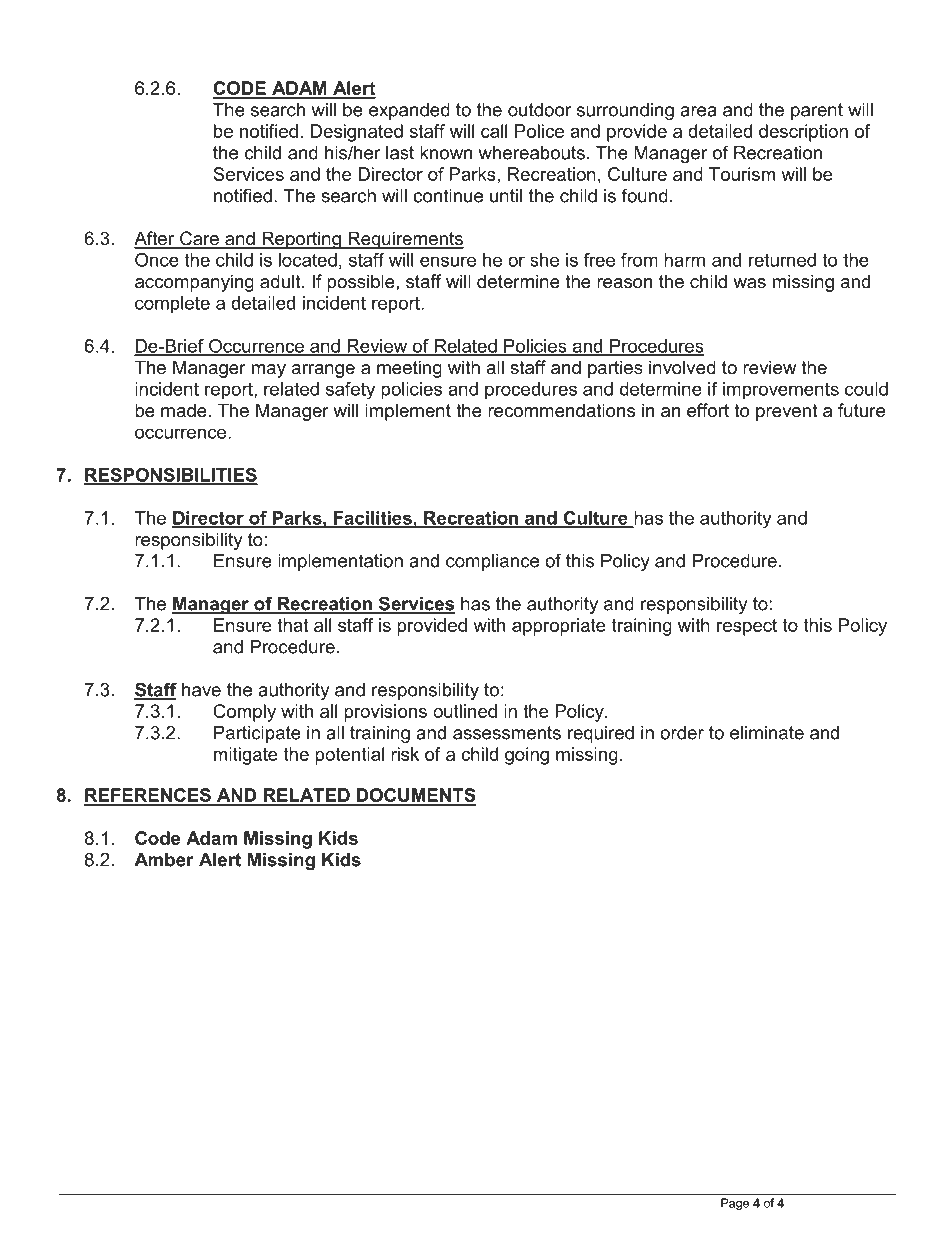 The width and height of the document is (952, 1233). What do you see at coordinates (201, 690) in the document?
I see `have` at bounding box center [201, 690].
